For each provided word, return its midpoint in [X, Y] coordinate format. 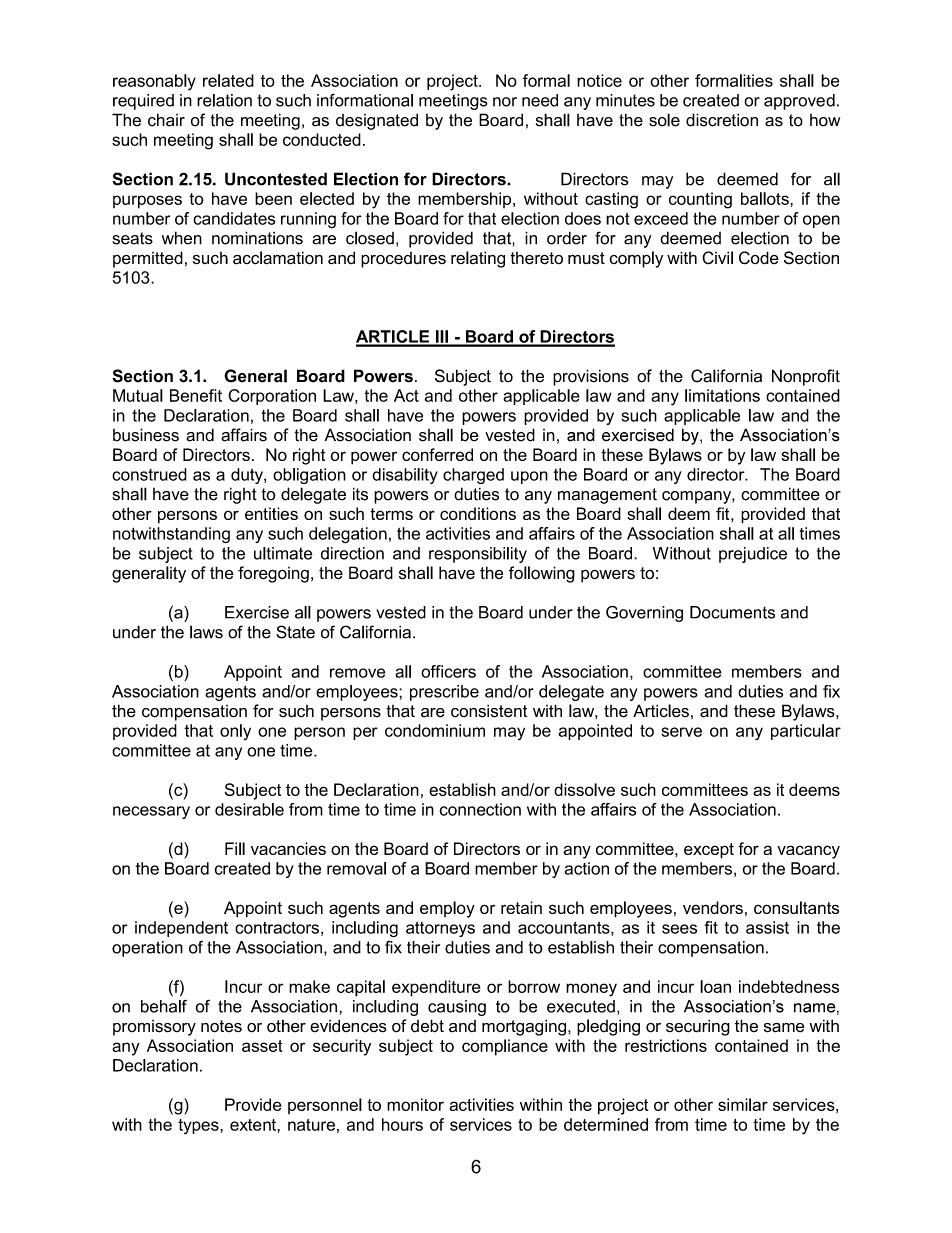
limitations [722, 395]
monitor [415, 1104]
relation [224, 100]
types [199, 1126]
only [235, 732]
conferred [437, 454]
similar [743, 1104]
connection [480, 809]
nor [505, 102]
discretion [722, 120]
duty [248, 476]
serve [681, 732]
